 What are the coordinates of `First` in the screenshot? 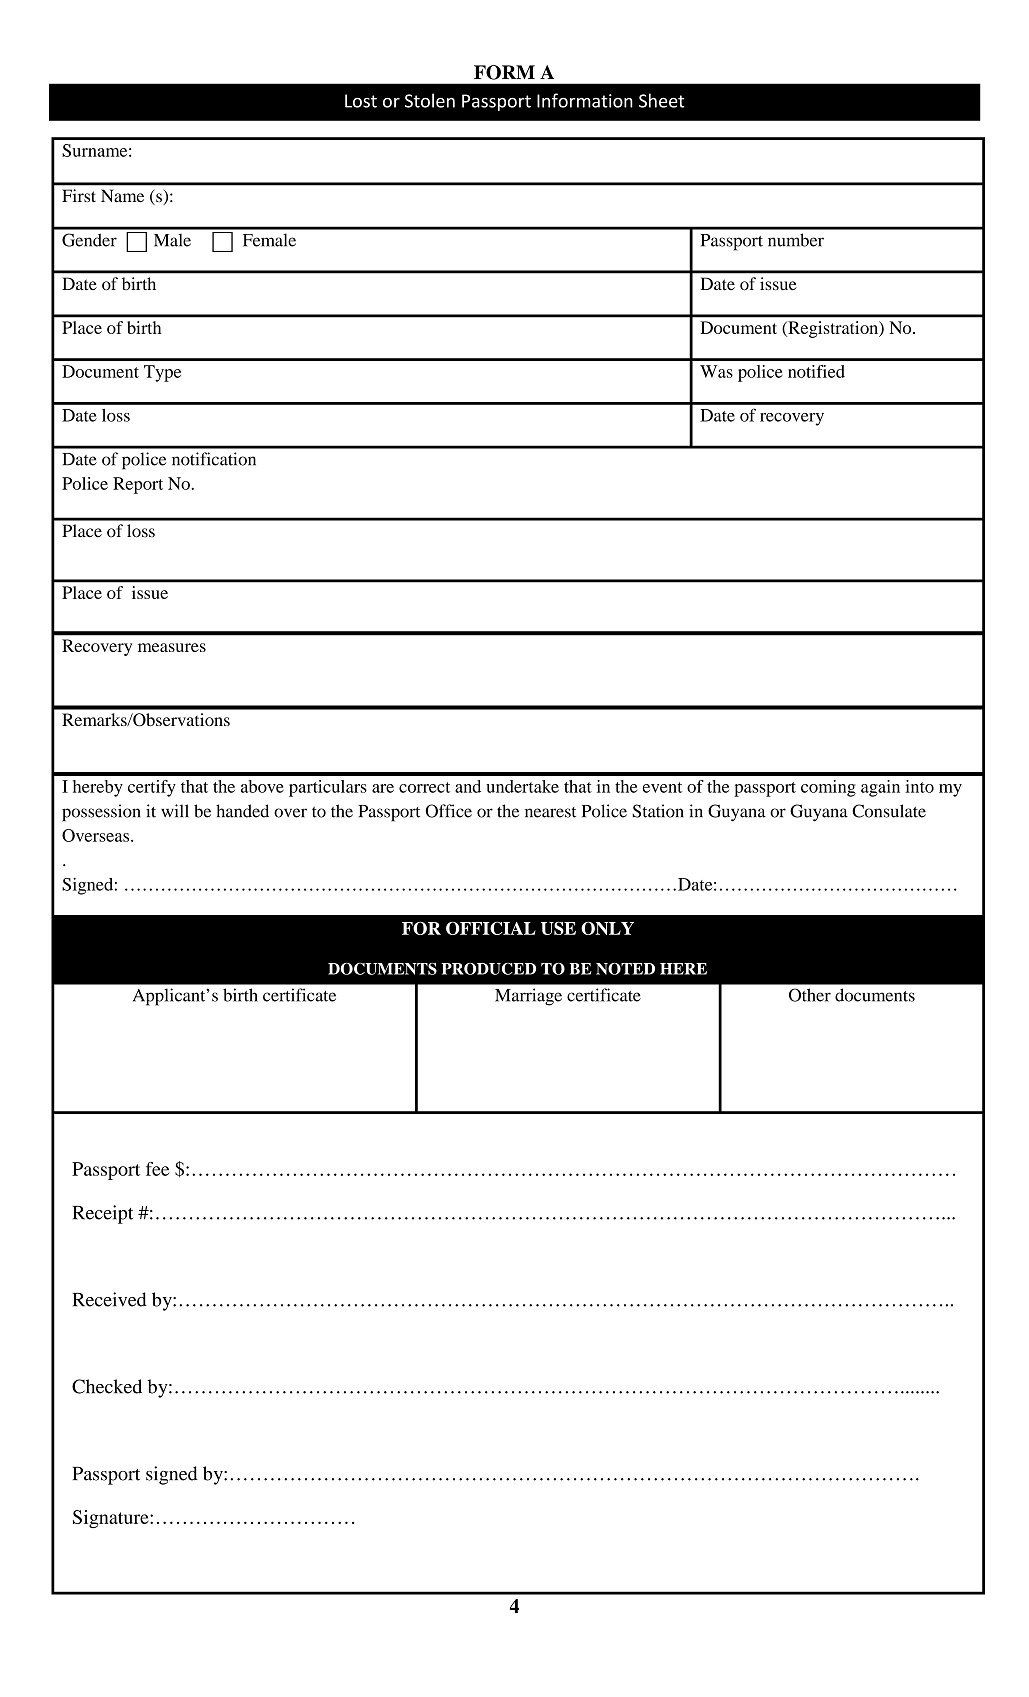 It's located at (79, 196).
